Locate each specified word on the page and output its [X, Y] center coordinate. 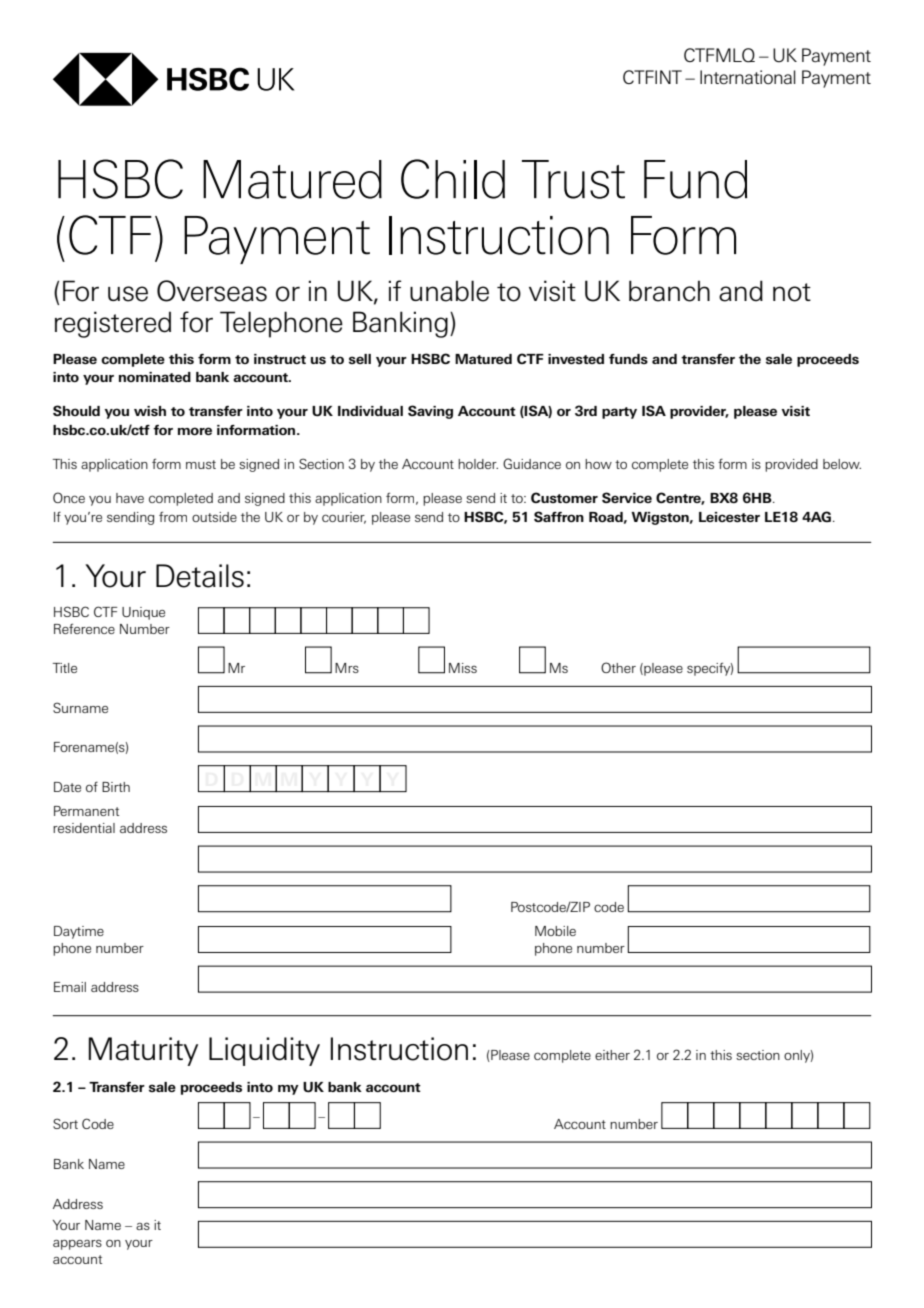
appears [77, 1244]
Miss [463, 668]
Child [453, 179]
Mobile [555, 931]
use [128, 294]
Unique [143, 613]
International [748, 77]
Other [618, 667]
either [612, 1055]
